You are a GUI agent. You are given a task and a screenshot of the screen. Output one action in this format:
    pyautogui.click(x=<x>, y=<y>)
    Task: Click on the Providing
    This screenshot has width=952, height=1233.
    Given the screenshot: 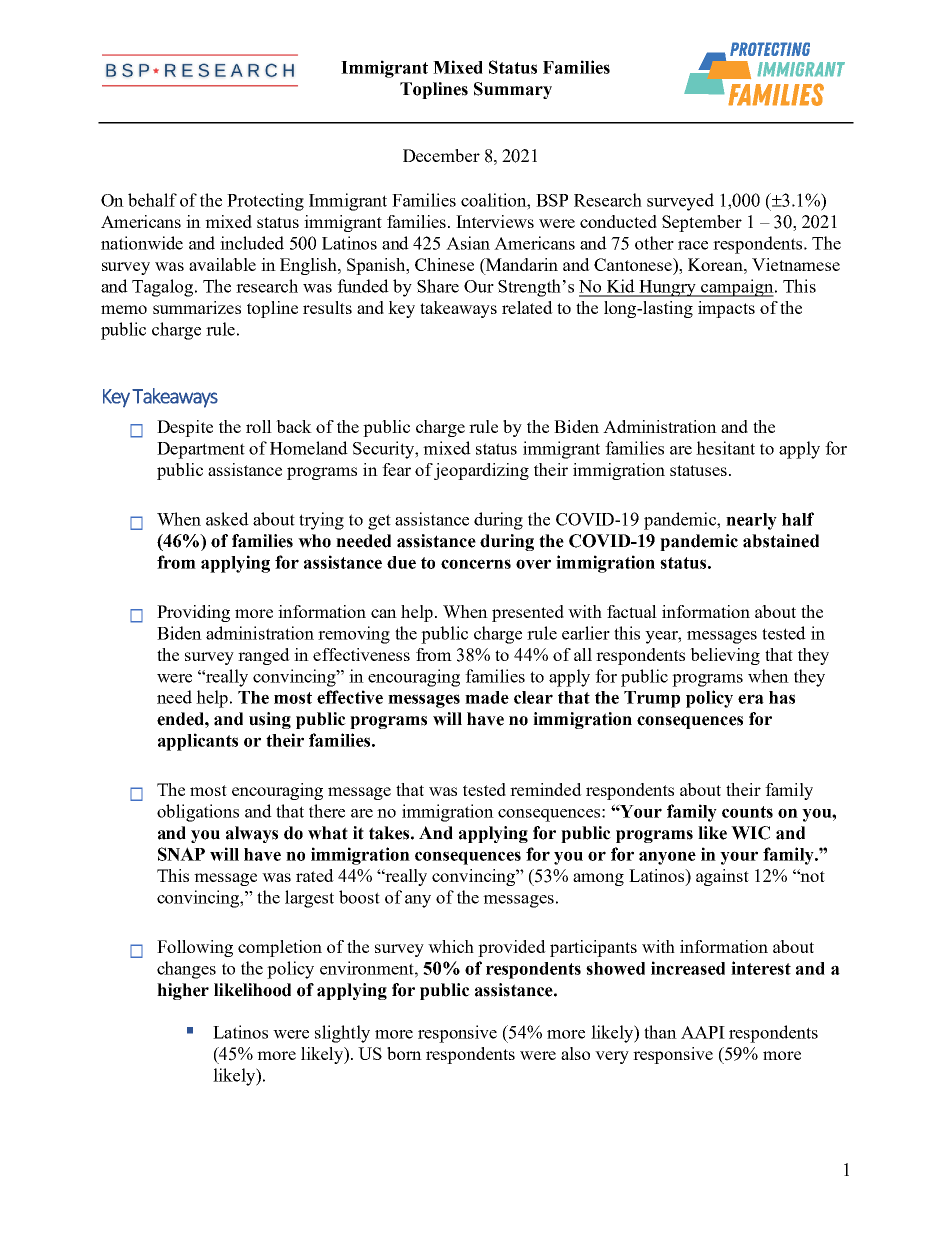 What is the action you would take?
    pyautogui.click(x=193, y=613)
